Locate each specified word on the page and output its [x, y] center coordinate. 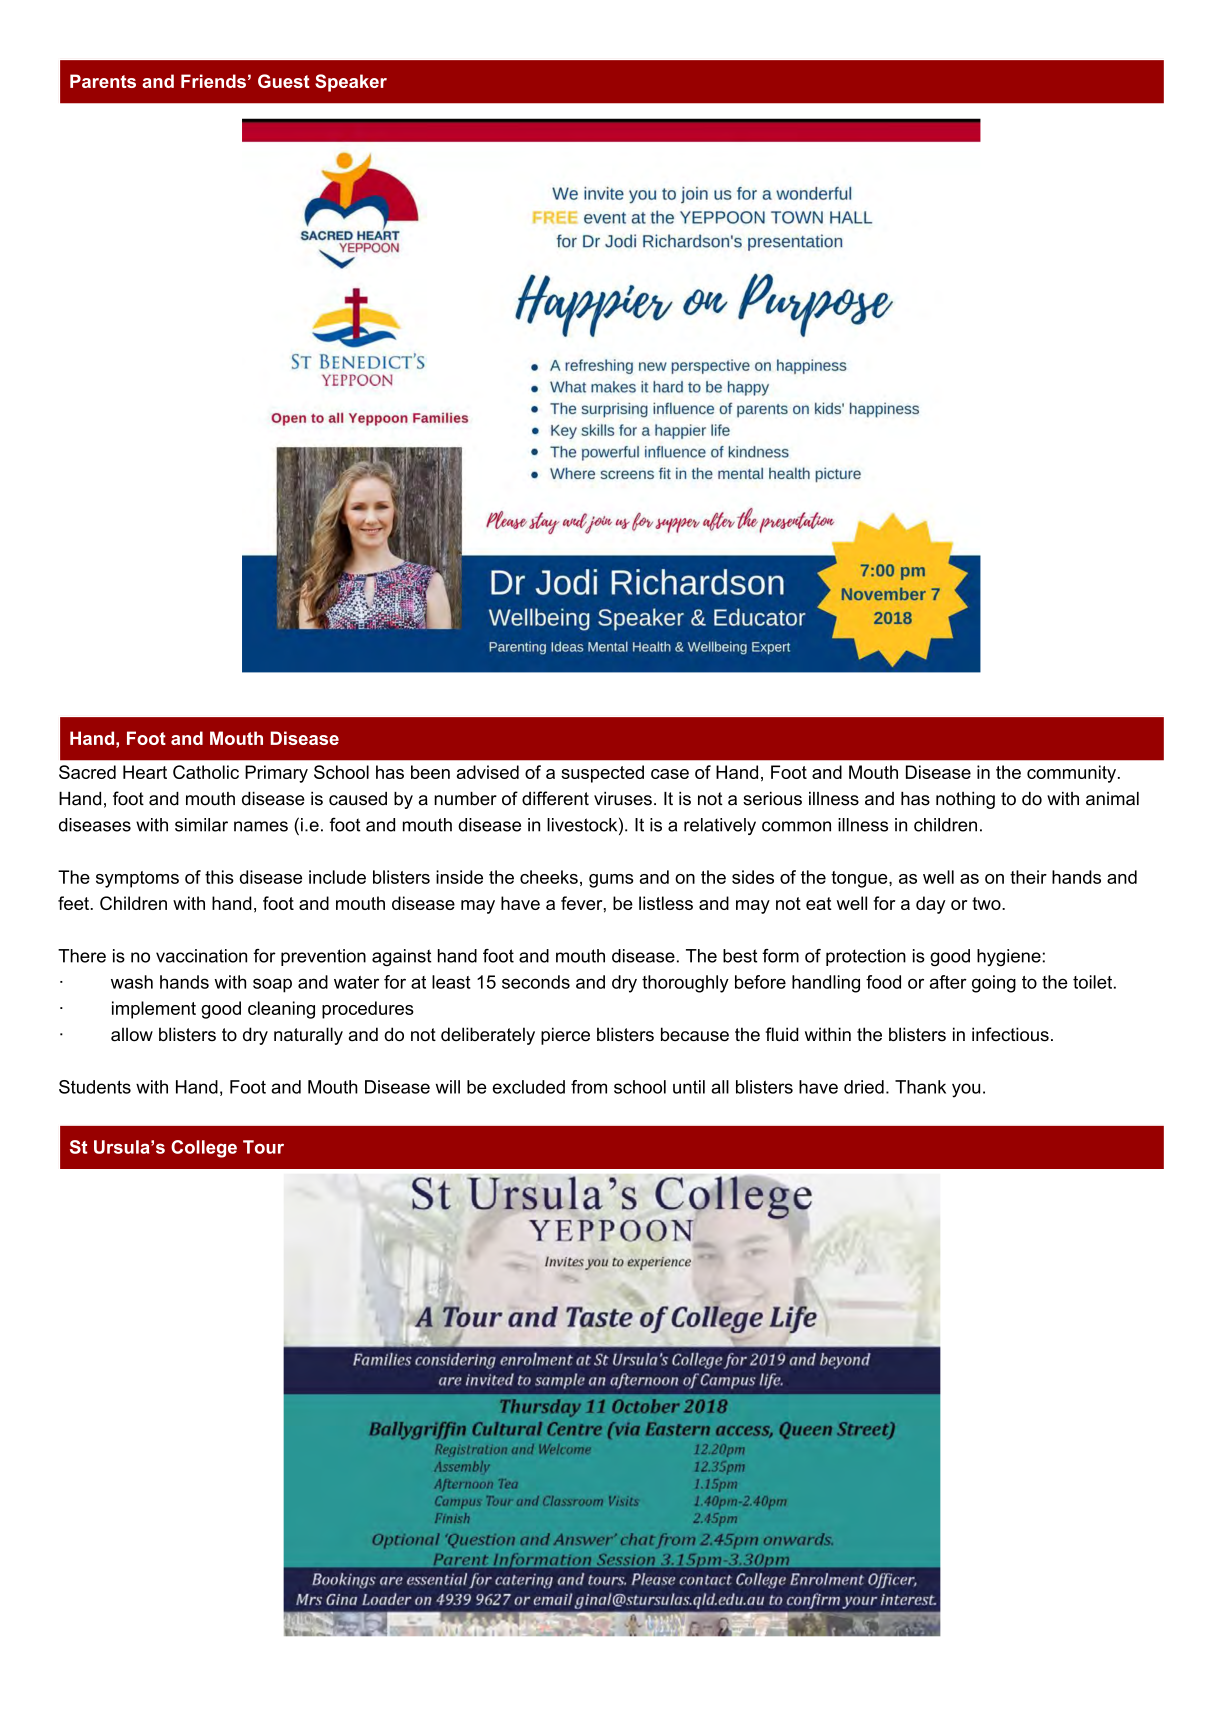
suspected [602, 774]
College [204, 1149]
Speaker [351, 83]
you [966, 1090]
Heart [145, 772]
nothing [965, 800]
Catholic [206, 772]
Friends [213, 81]
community [1071, 774]
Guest [284, 81]
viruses [623, 799]
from [589, 1087]
